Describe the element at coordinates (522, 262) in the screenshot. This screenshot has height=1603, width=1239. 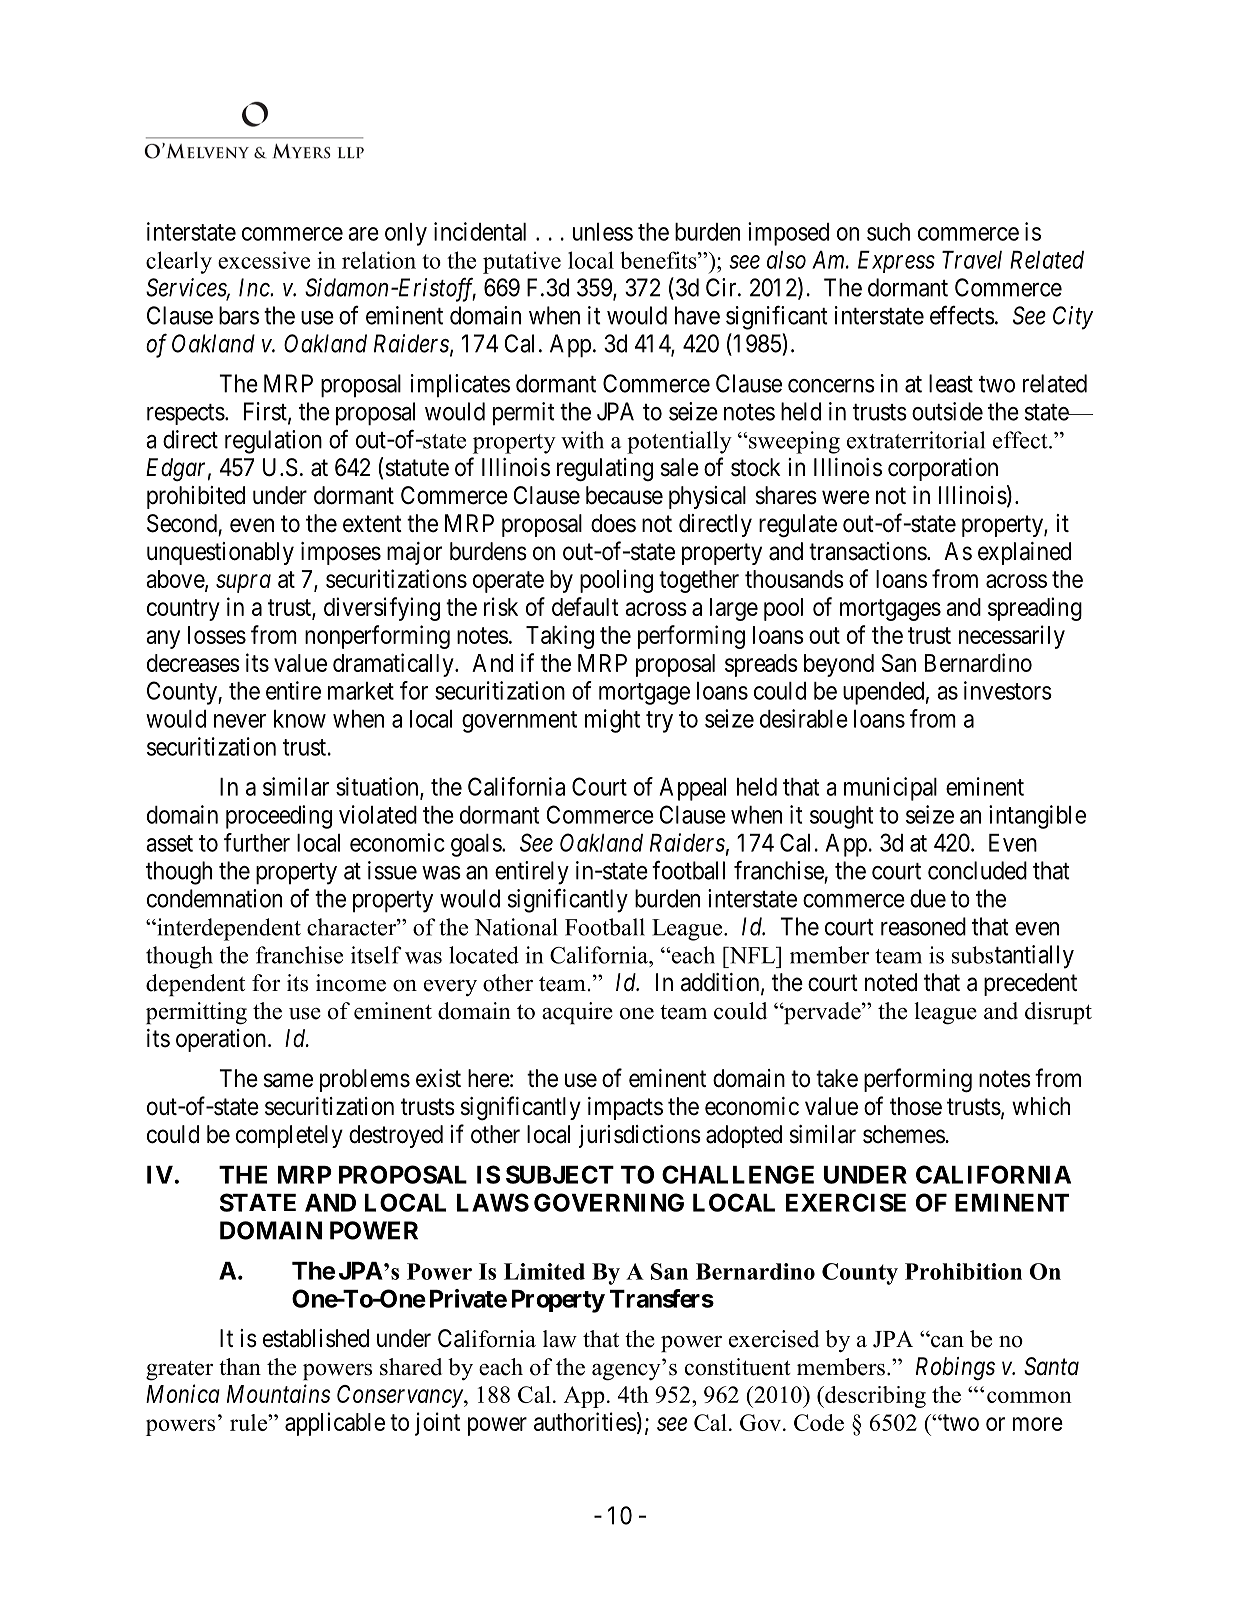
I see `putative` at that location.
